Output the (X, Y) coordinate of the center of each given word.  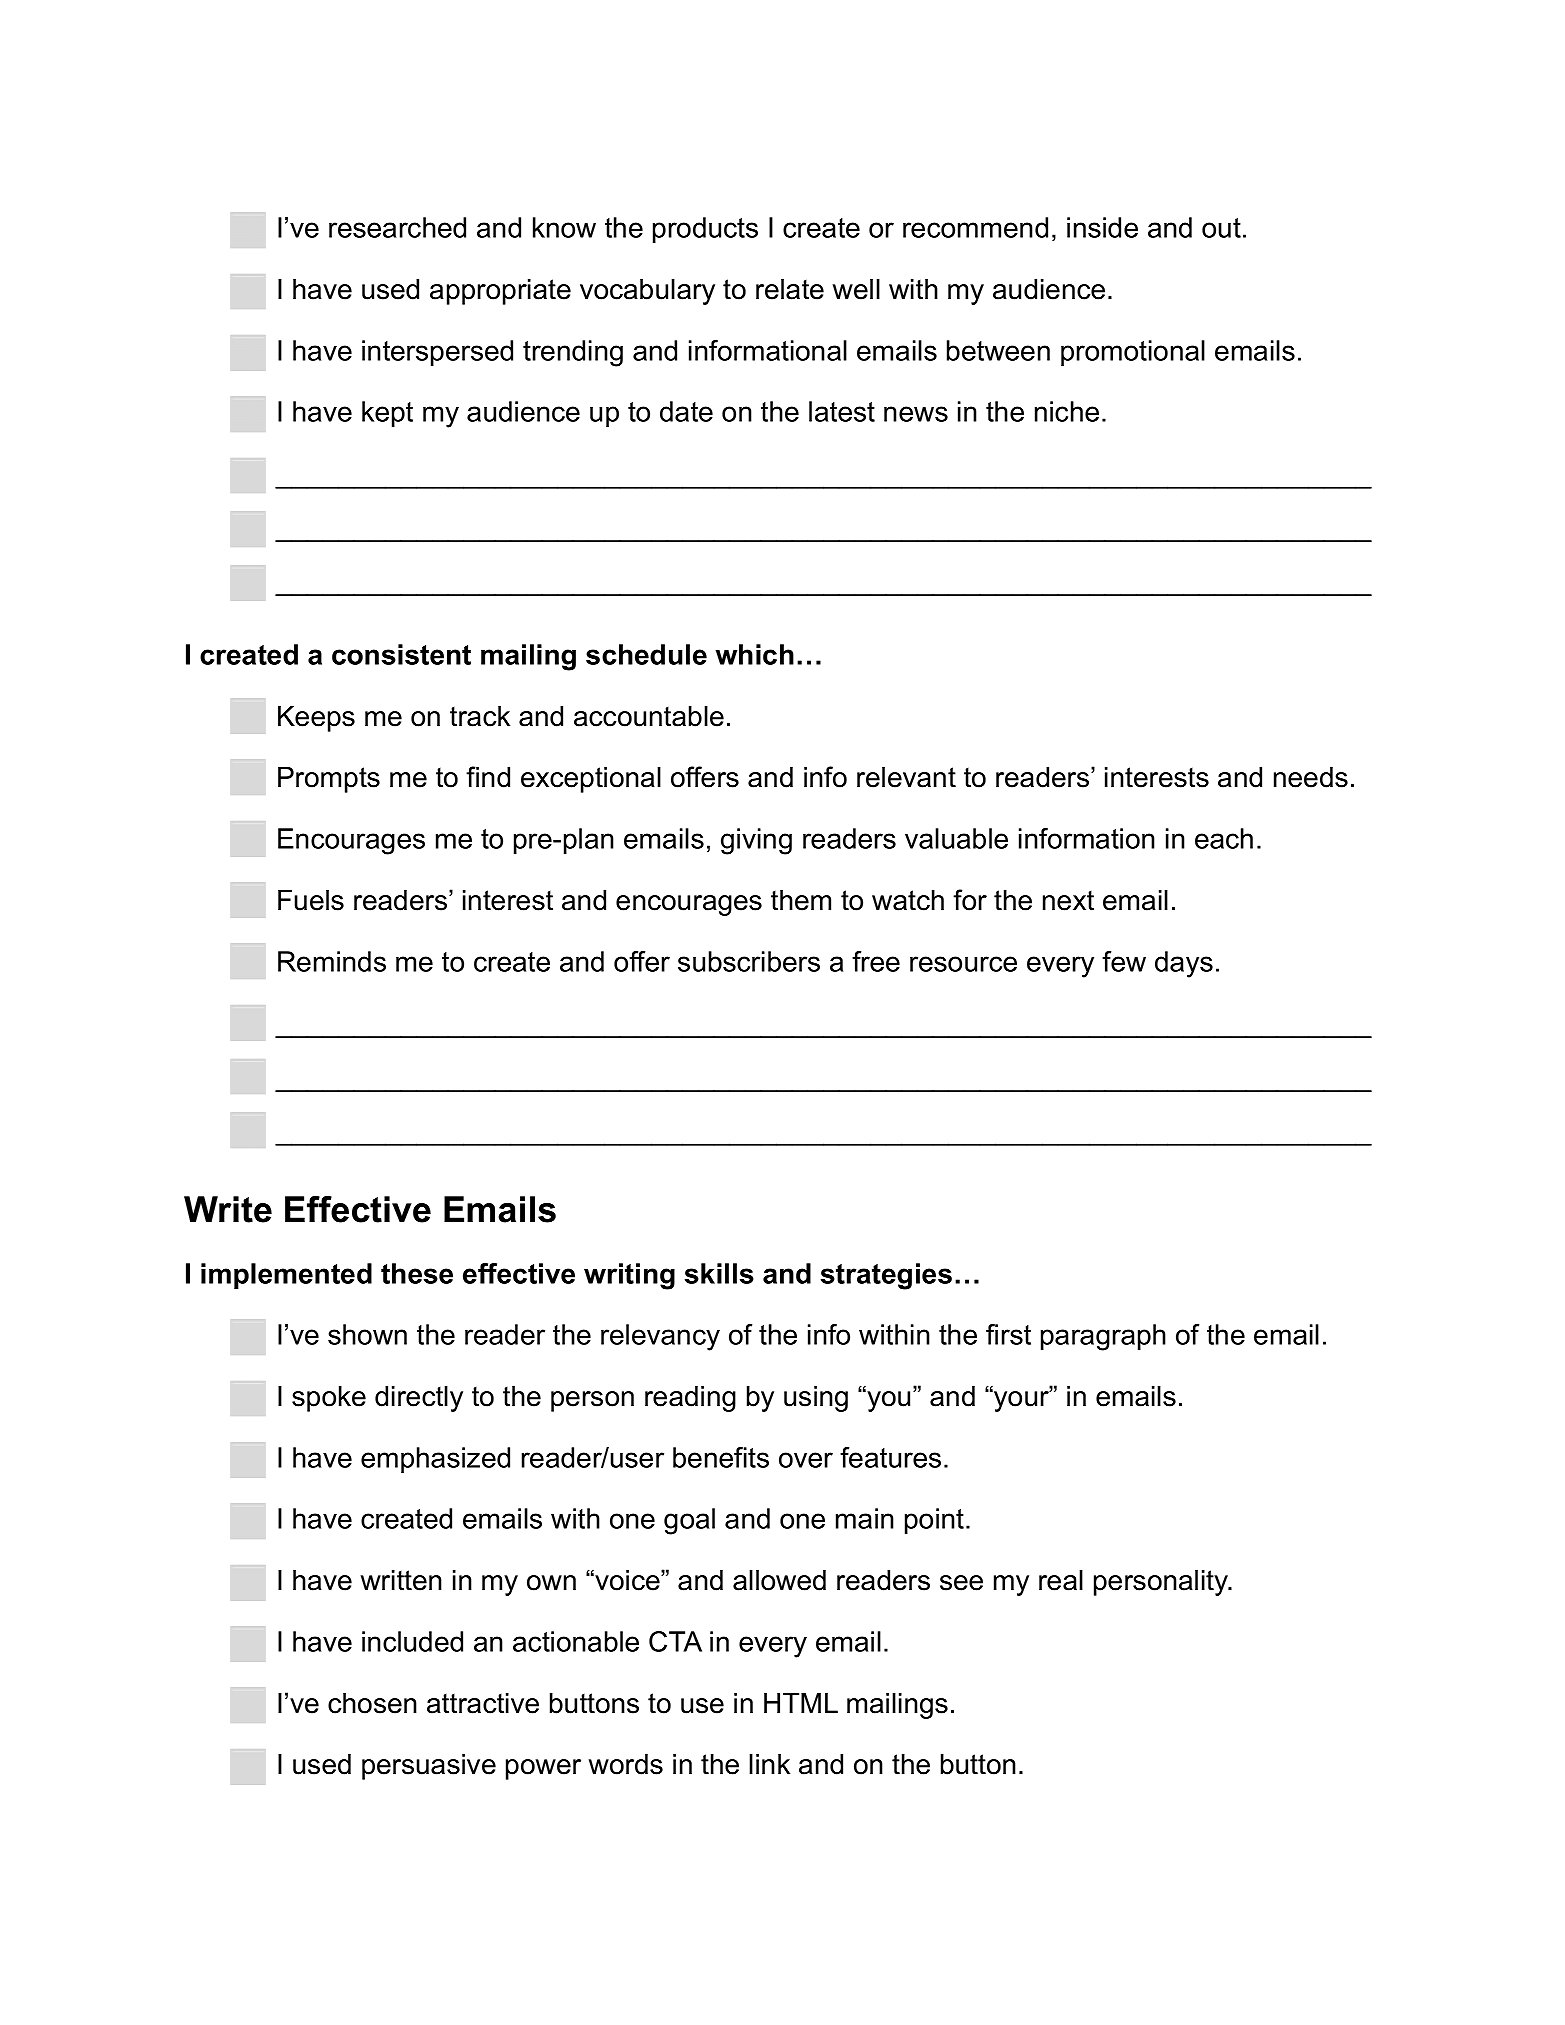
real (1061, 1580)
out (1221, 228)
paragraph (1103, 1337)
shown (367, 1334)
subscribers (749, 961)
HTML (801, 1703)
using (816, 1399)
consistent (401, 654)
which (754, 654)
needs (1311, 777)
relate (790, 289)
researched (397, 227)
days (1184, 964)
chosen (372, 1703)
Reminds (332, 961)
